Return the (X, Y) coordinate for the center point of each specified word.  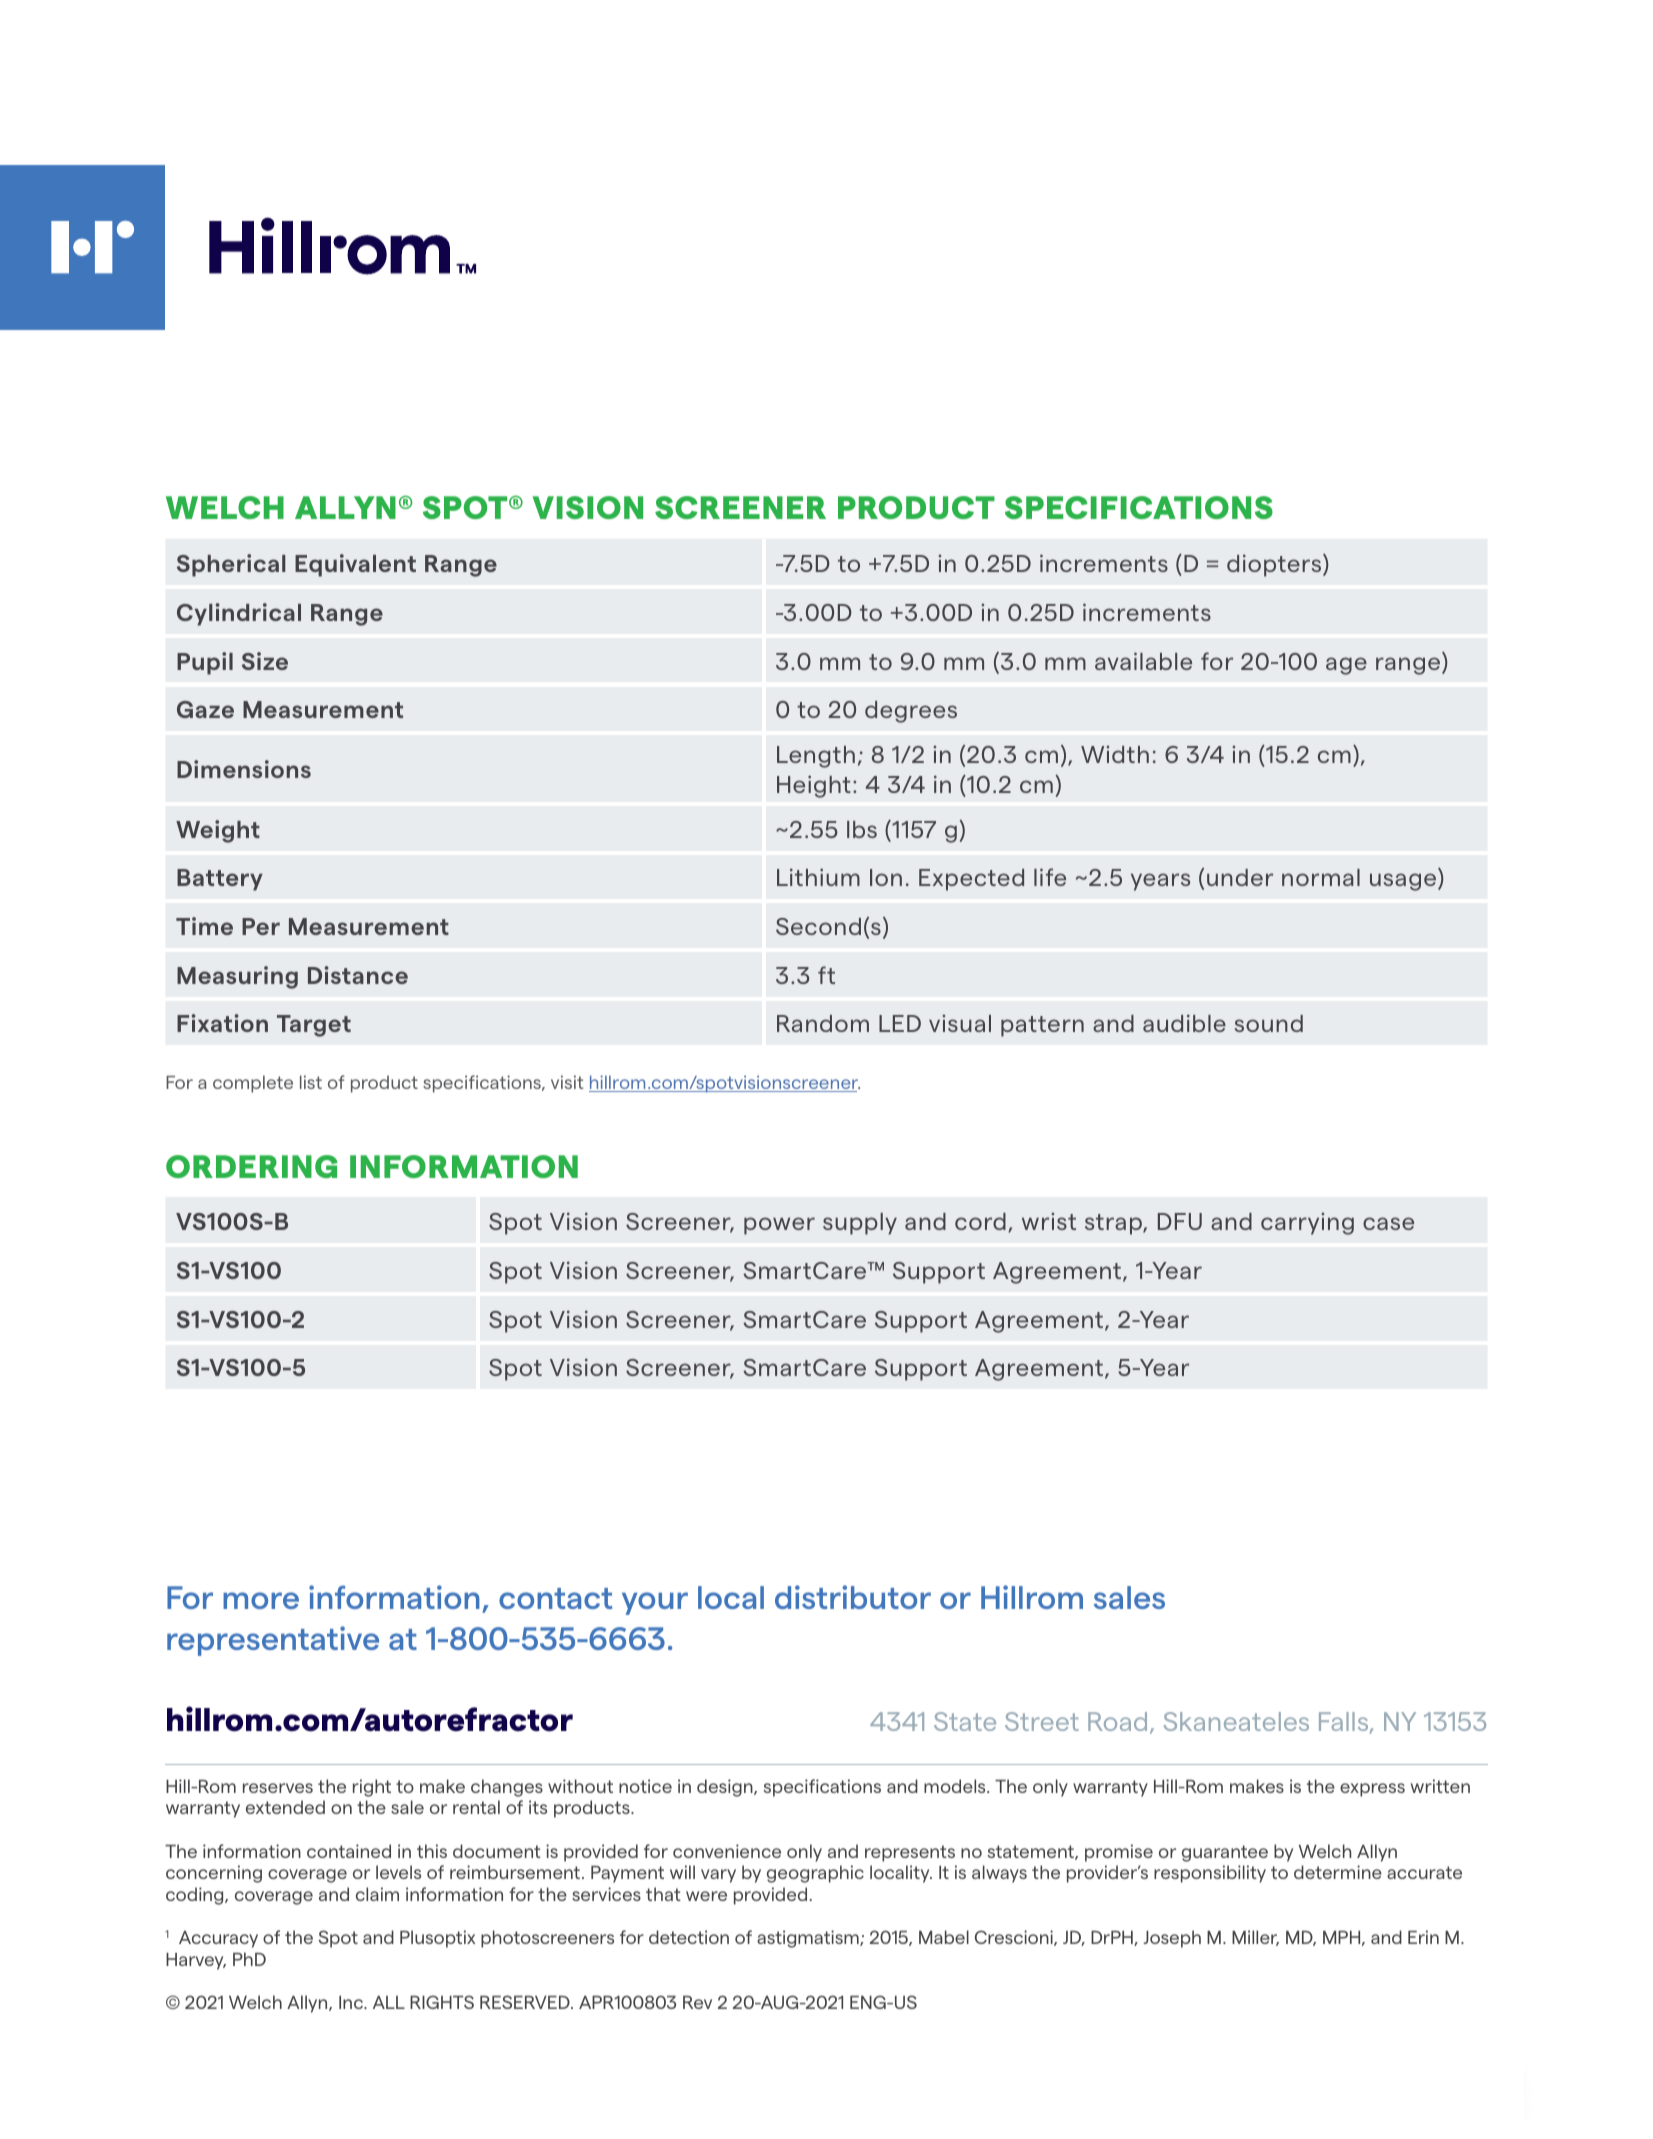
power (779, 1226)
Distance (358, 975)
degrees (911, 712)
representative (273, 1641)
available (1143, 661)
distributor (853, 1597)
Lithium (818, 877)
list (311, 1082)
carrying (1307, 1224)
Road (1117, 1721)
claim (377, 1894)
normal (1321, 877)
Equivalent (355, 565)
